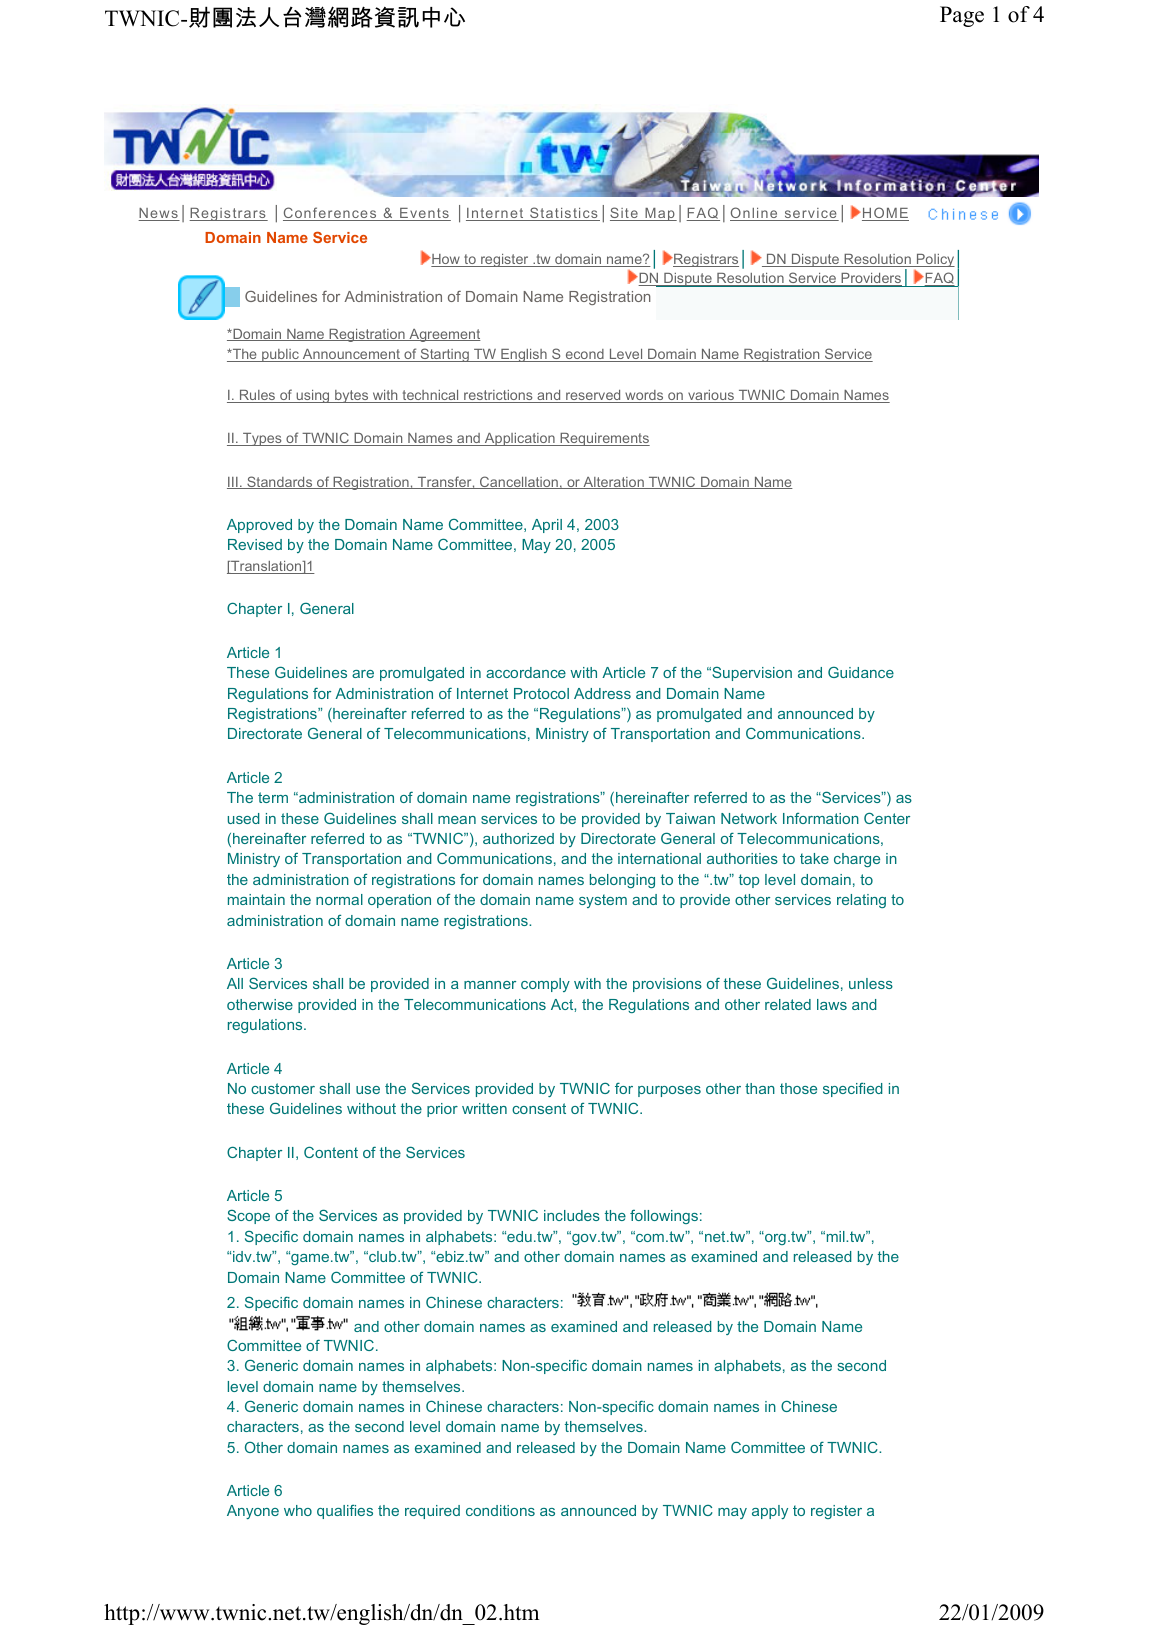 The height and width of the screenshot is (1626, 1150). Describe the element at coordinates (259, 526) in the screenshot. I see `Approved` at that location.
